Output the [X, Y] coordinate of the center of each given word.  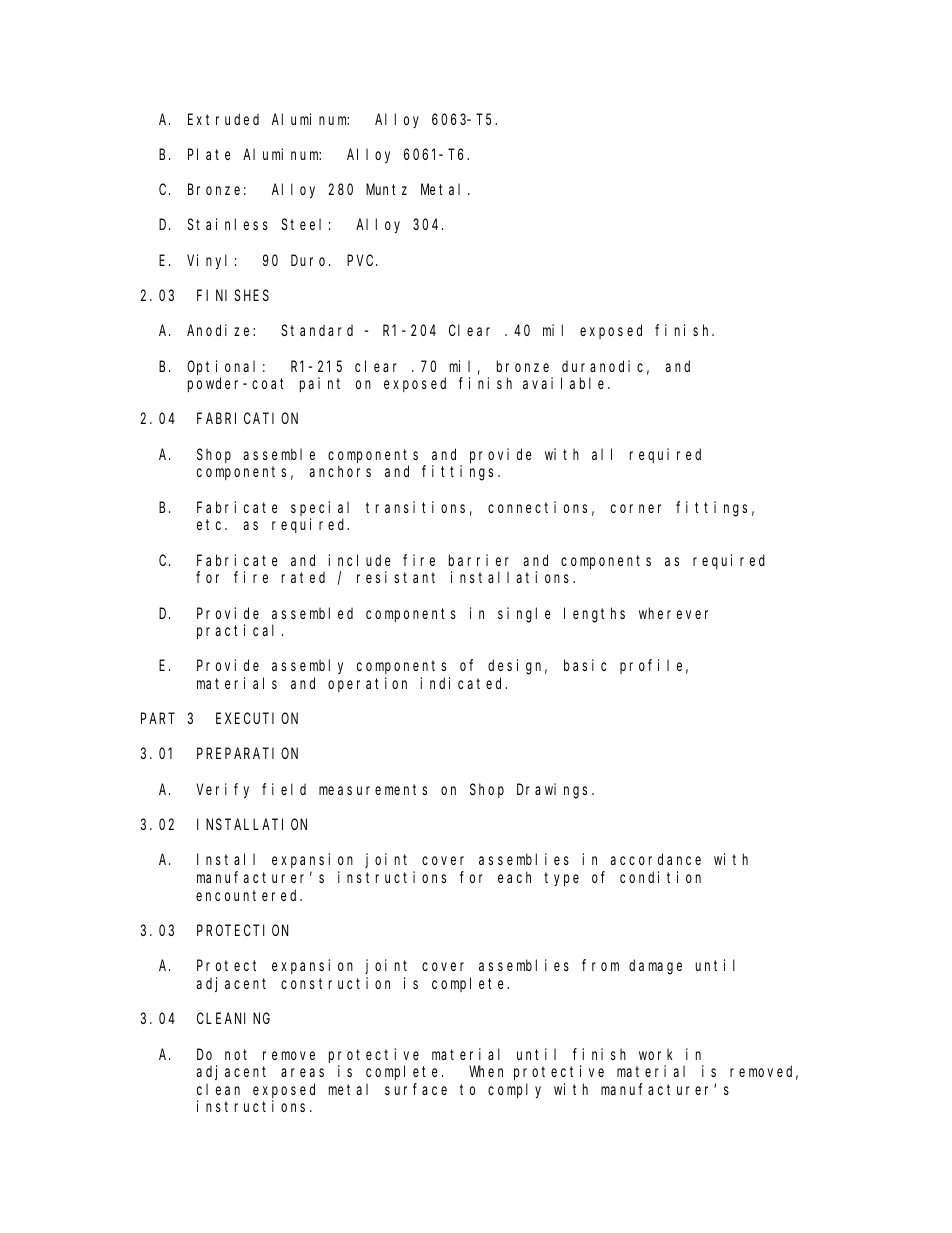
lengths [594, 615]
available [566, 383]
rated [303, 577]
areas [302, 1072]
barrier [479, 560]
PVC [362, 260]
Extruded [223, 119]
